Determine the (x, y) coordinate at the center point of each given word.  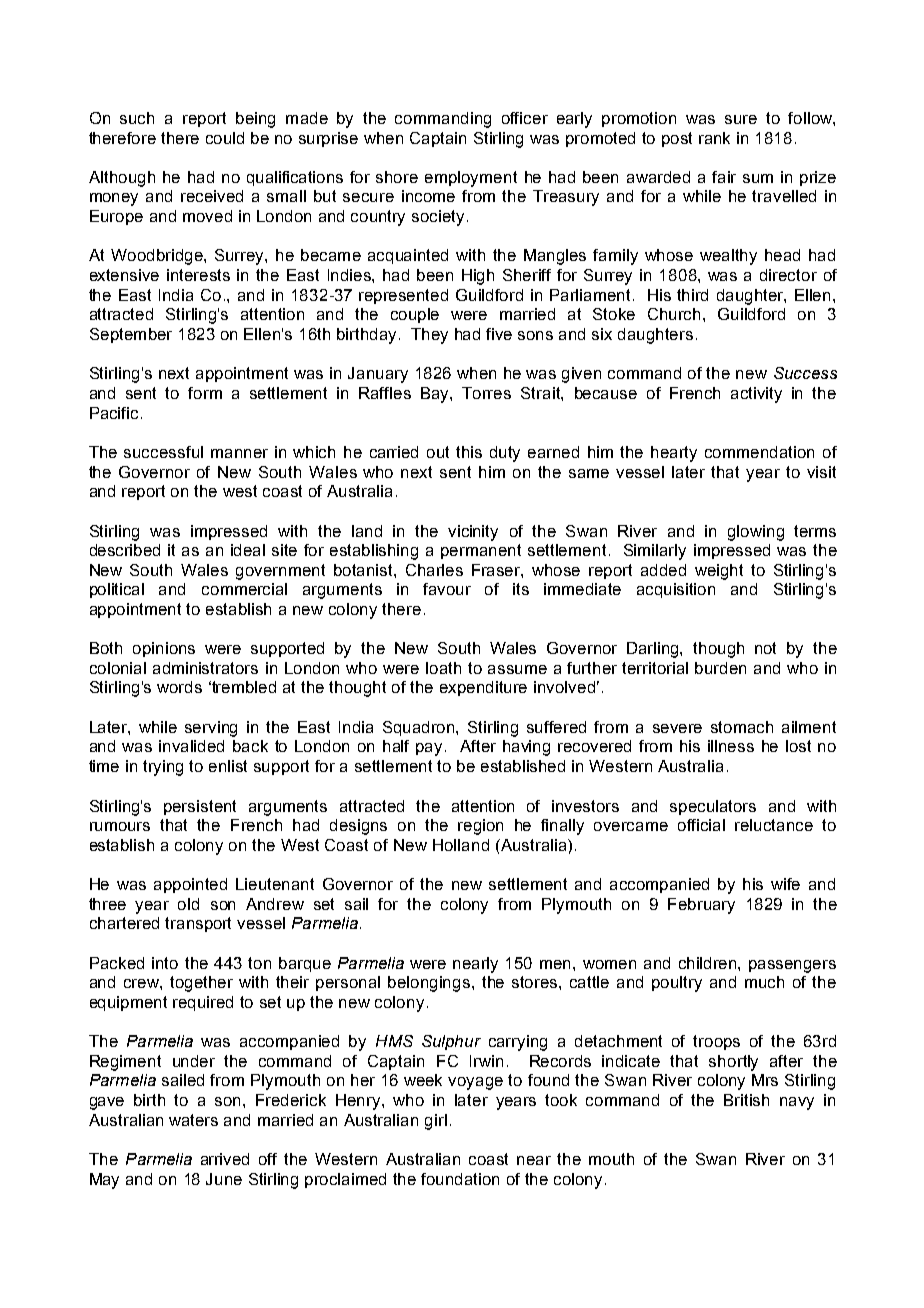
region (480, 827)
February (701, 906)
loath (443, 668)
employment (471, 179)
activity (756, 395)
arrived (225, 1159)
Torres (486, 393)
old (188, 904)
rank (714, 138)
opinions (164, 649)
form (205, 393)
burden (720, 668)
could (225, 138)
